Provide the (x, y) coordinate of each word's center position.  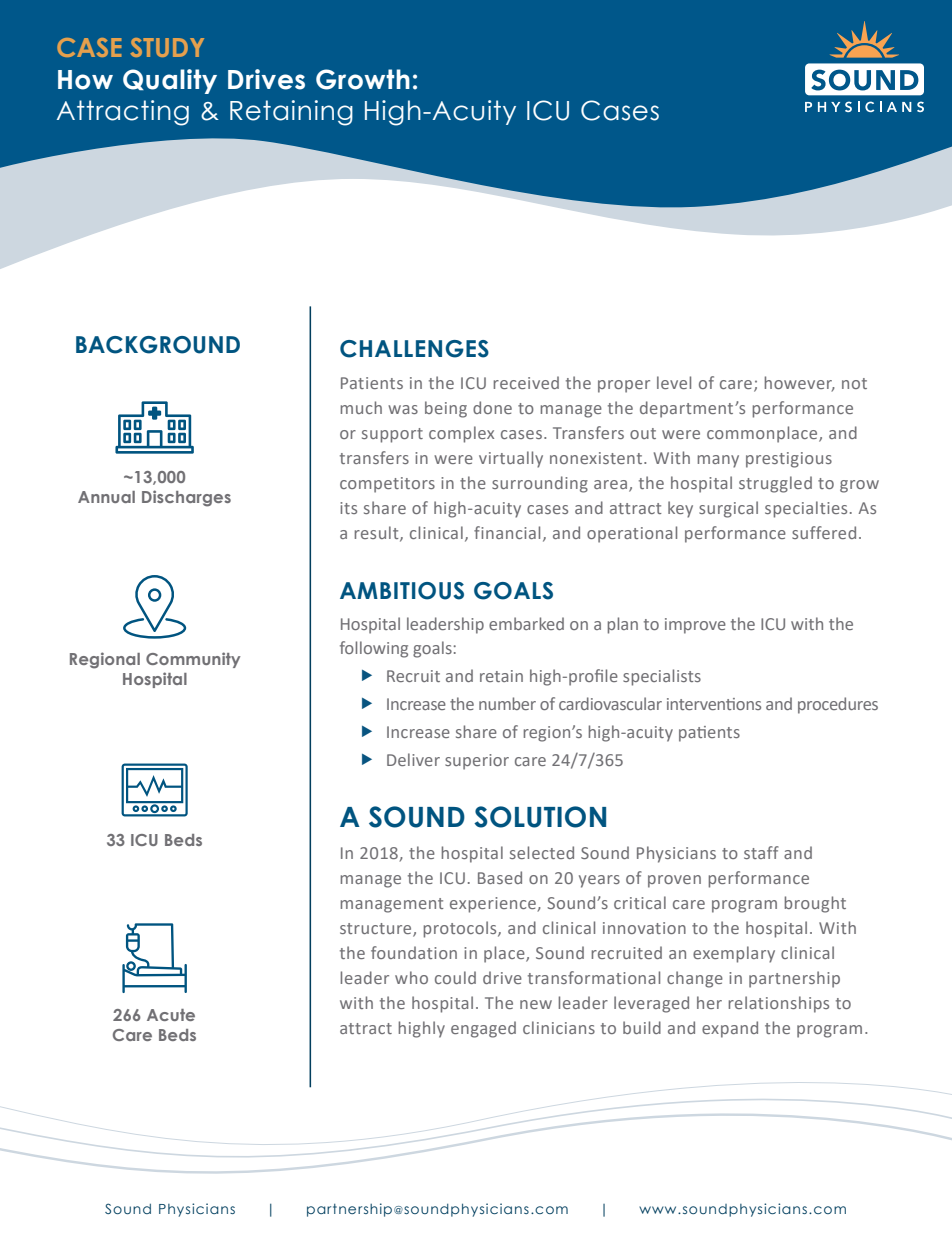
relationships (779, 1004)
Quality (170, 81)
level (674, 382)
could (455, 977)
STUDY (167, 47)
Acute (171, 1015)
